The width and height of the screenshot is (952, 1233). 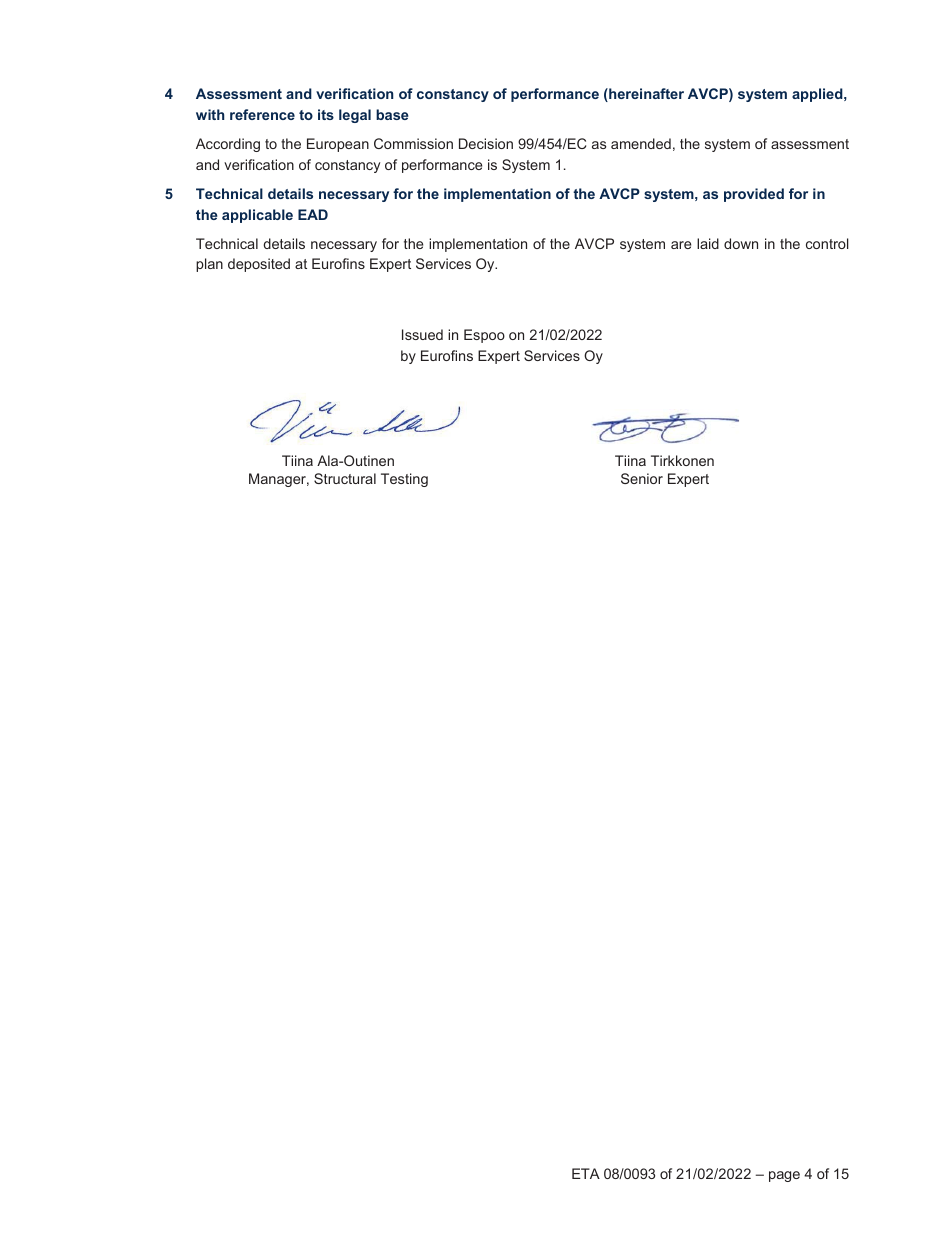 I want to click on Senior, so click(x=642, y=478).
